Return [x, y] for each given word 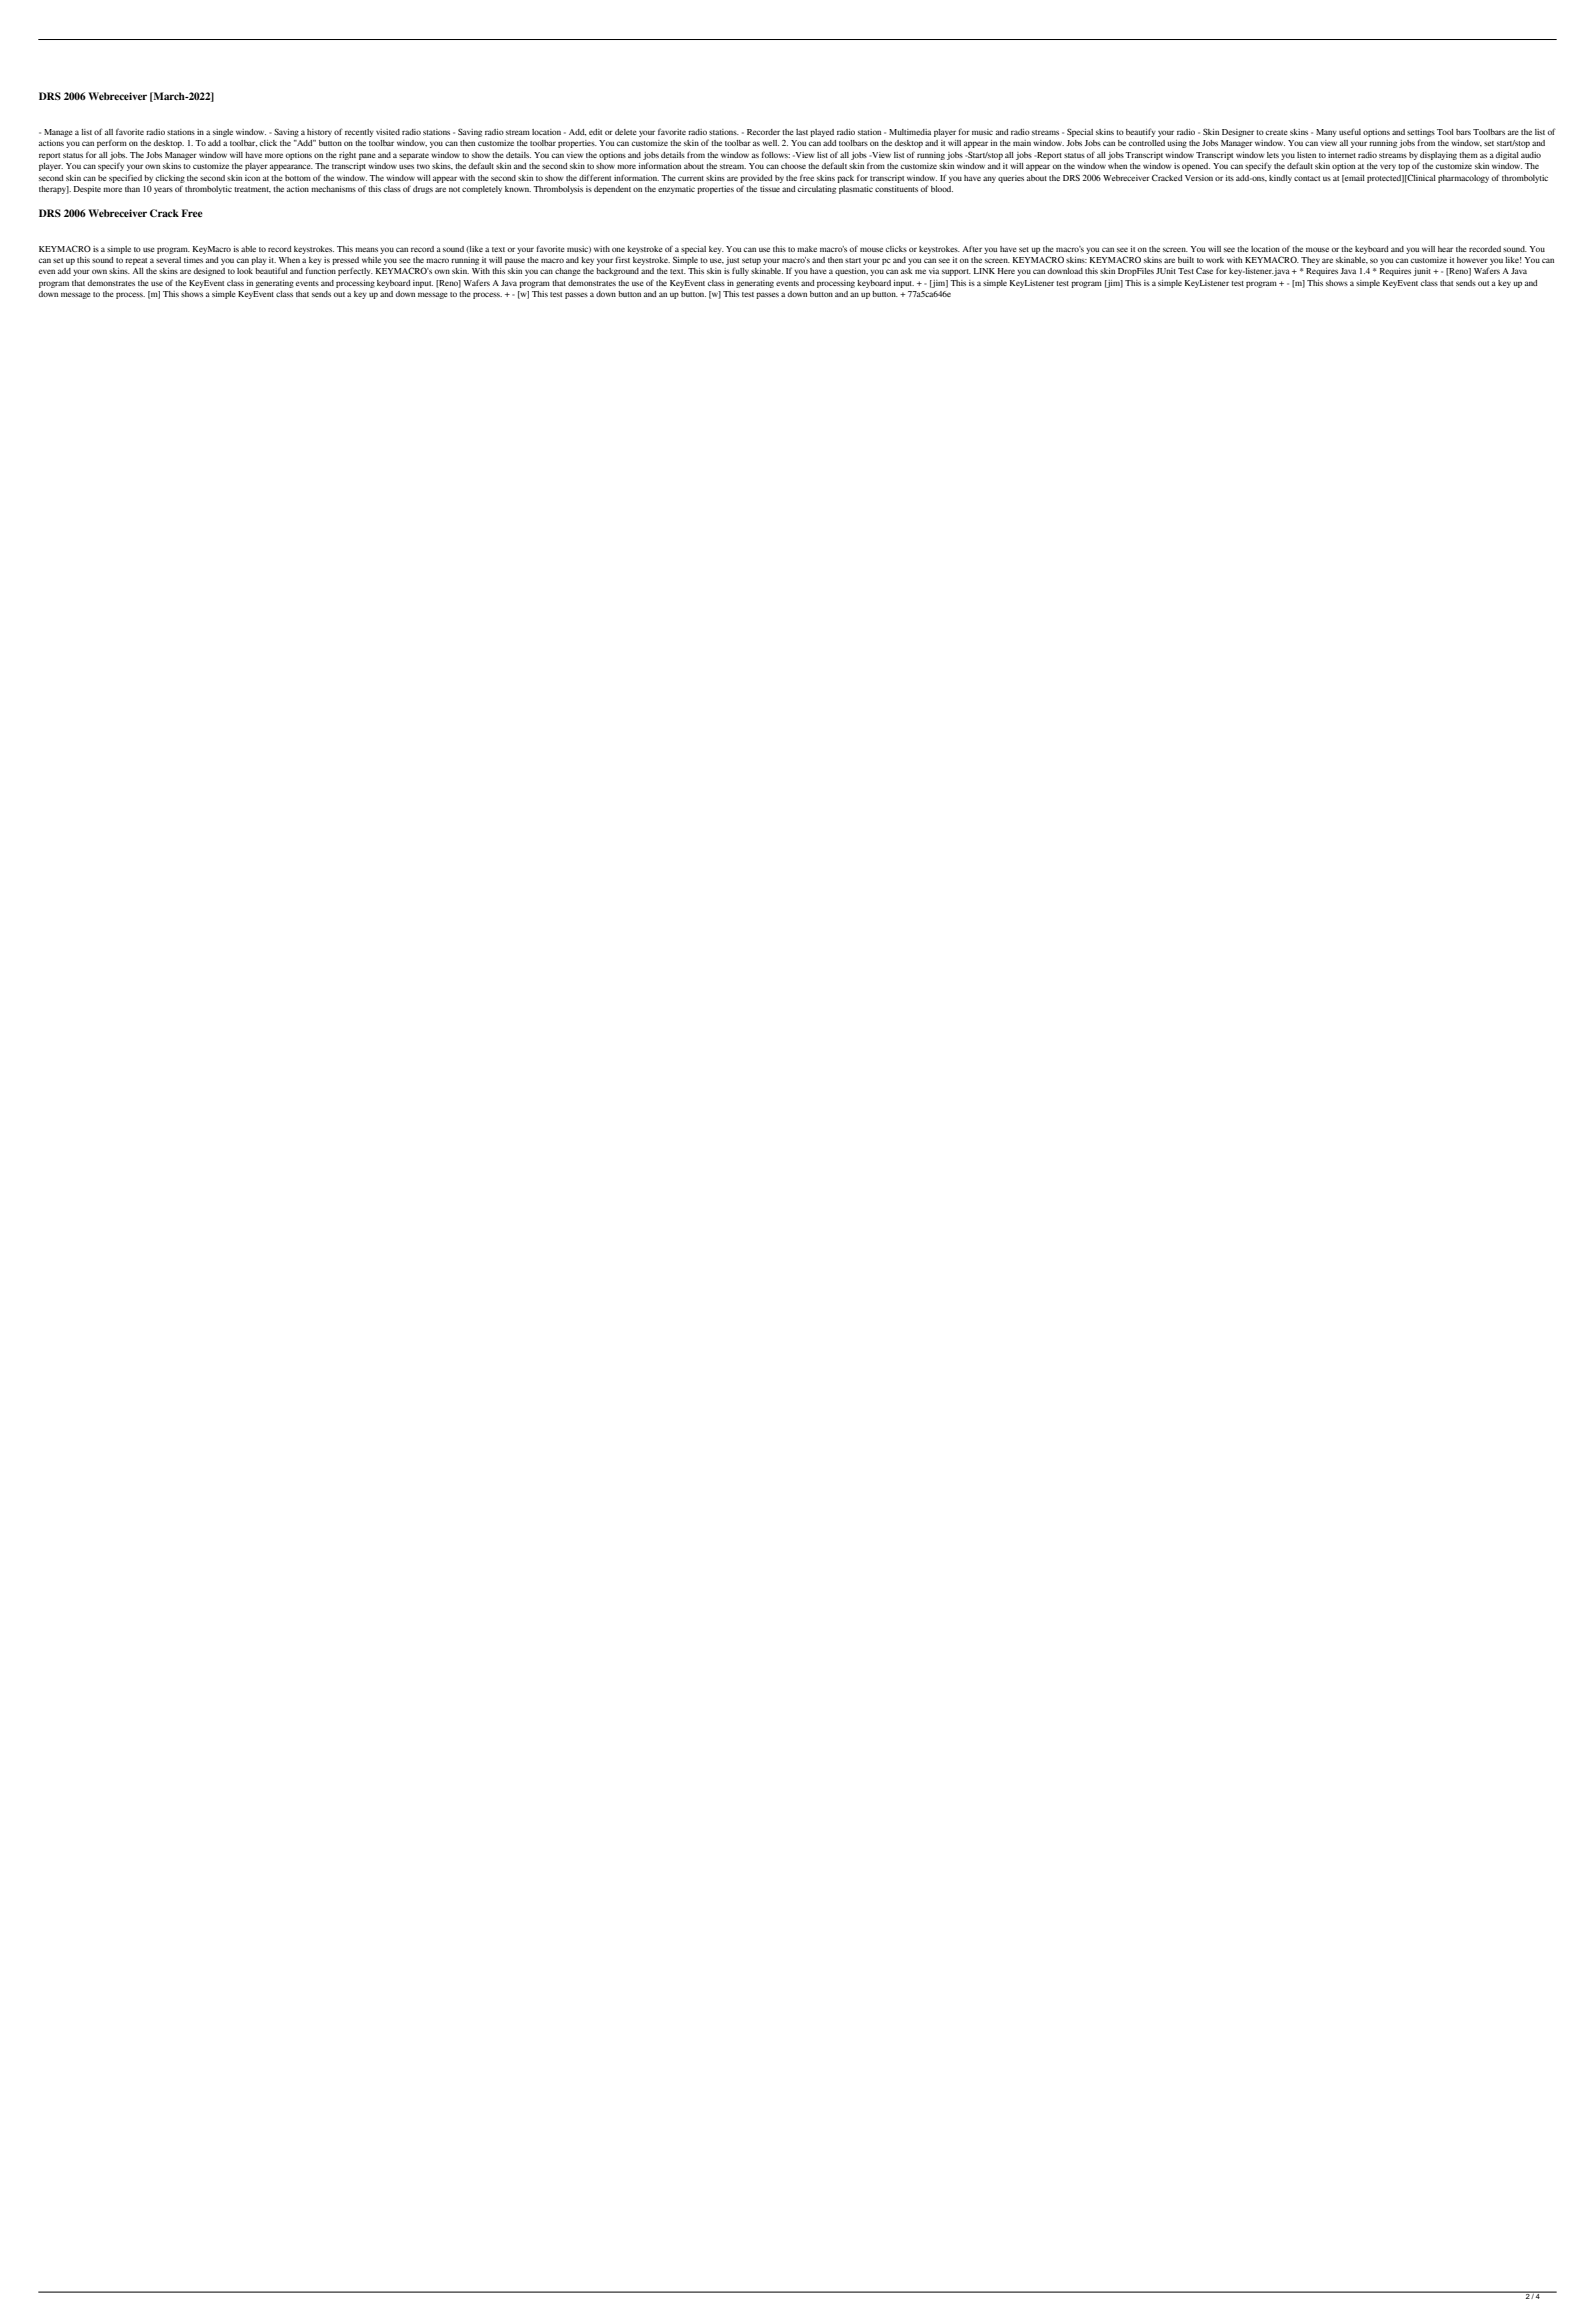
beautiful [271, 270]
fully [740, 271]
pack [845, 179]
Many [1326, 133]
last [802, 132]
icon [252, 178]
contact [1307, 178]
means [366, 249]
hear [1445, 249]
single [223, 133]
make [807, 249]
